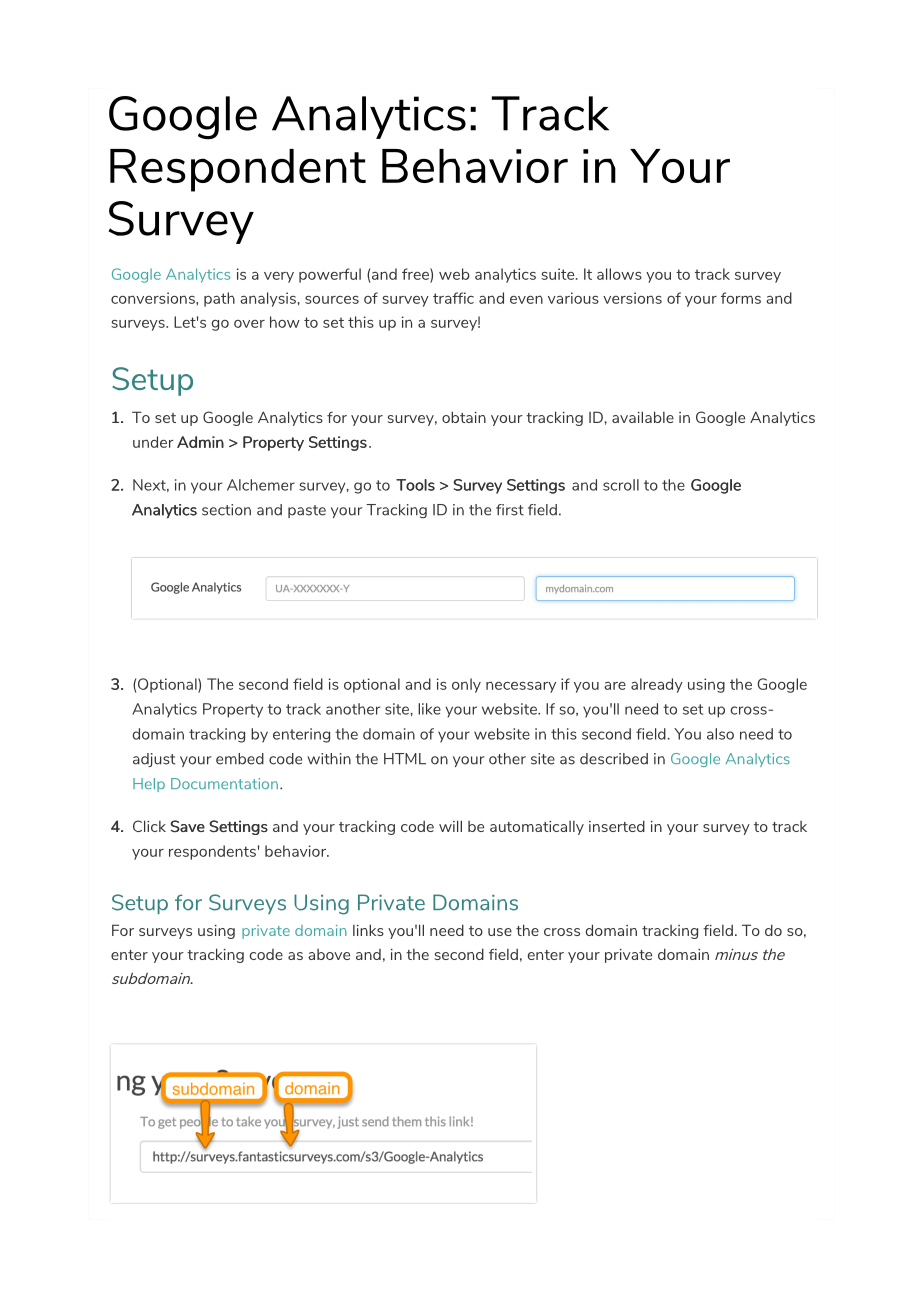 The width and height of the screenshot is (924, 1308). What do you see at coordinates (657, 685) in the screenshot?
I see `already` at bounding box center [657, 685].
